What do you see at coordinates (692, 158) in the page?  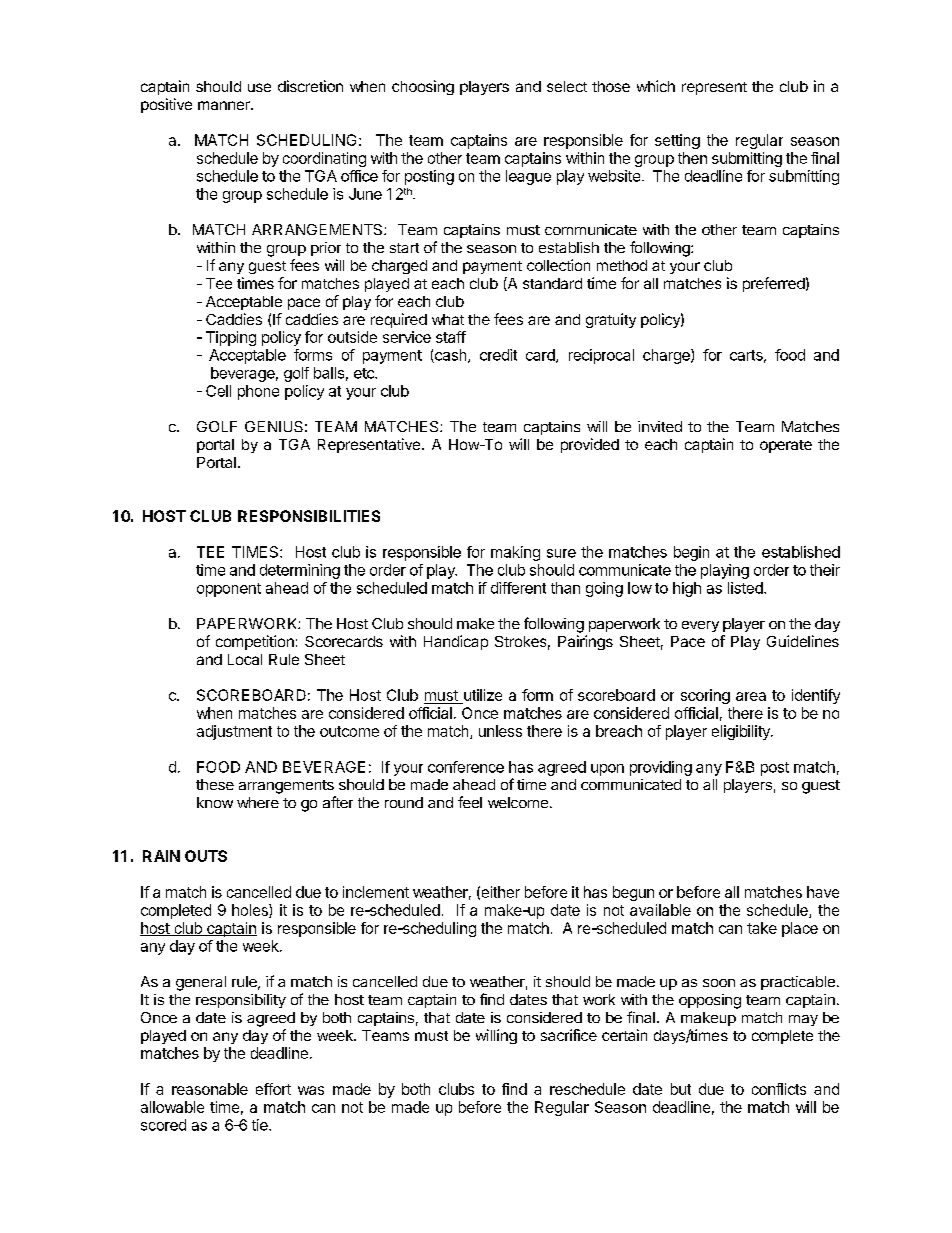 I see `then` at bounding box center [692, 158].
